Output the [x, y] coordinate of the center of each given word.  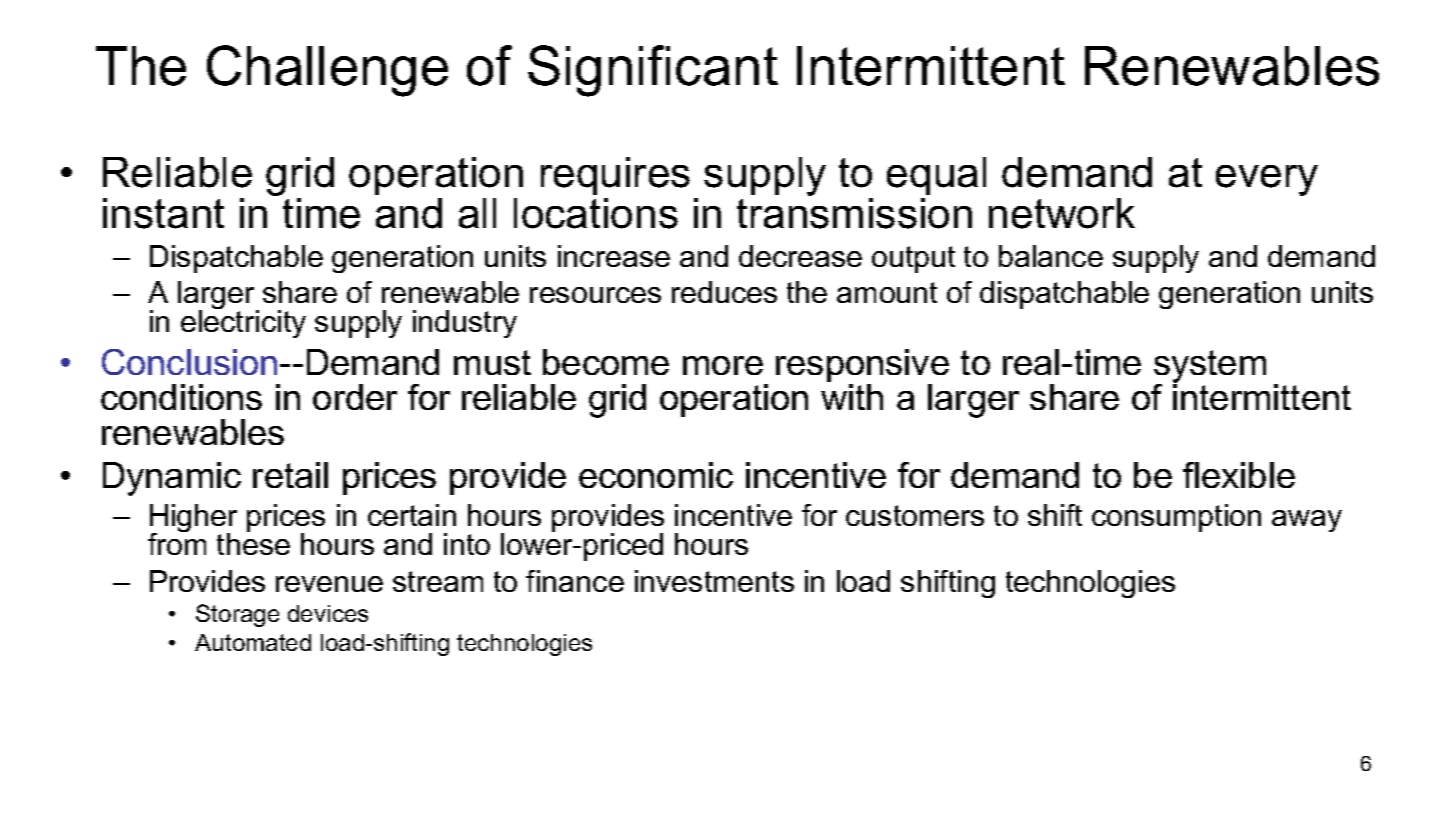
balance [1051, 256]
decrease [800, 256]
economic [656, 475]
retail [290, 475]
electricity [243, 324]
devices [328, 613]
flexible [1239, 475]
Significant [653, 71]
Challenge [327, 71]
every [1267, 180]
